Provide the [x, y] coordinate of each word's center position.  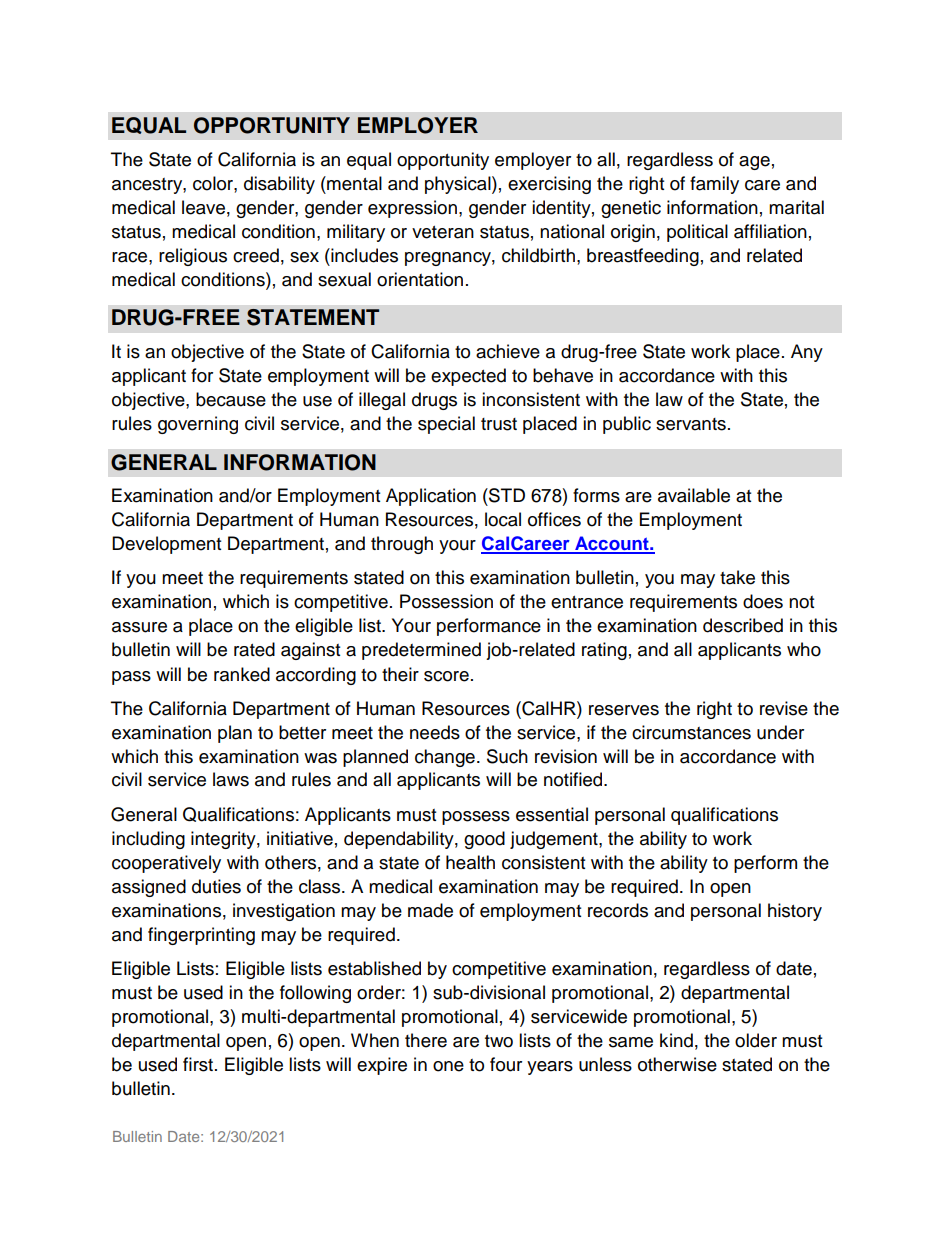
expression [412, 209]
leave [203, 207]
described [743, 625]
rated [254, 649]
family [714, 185]
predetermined [421, 651]
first [199, 1064]
